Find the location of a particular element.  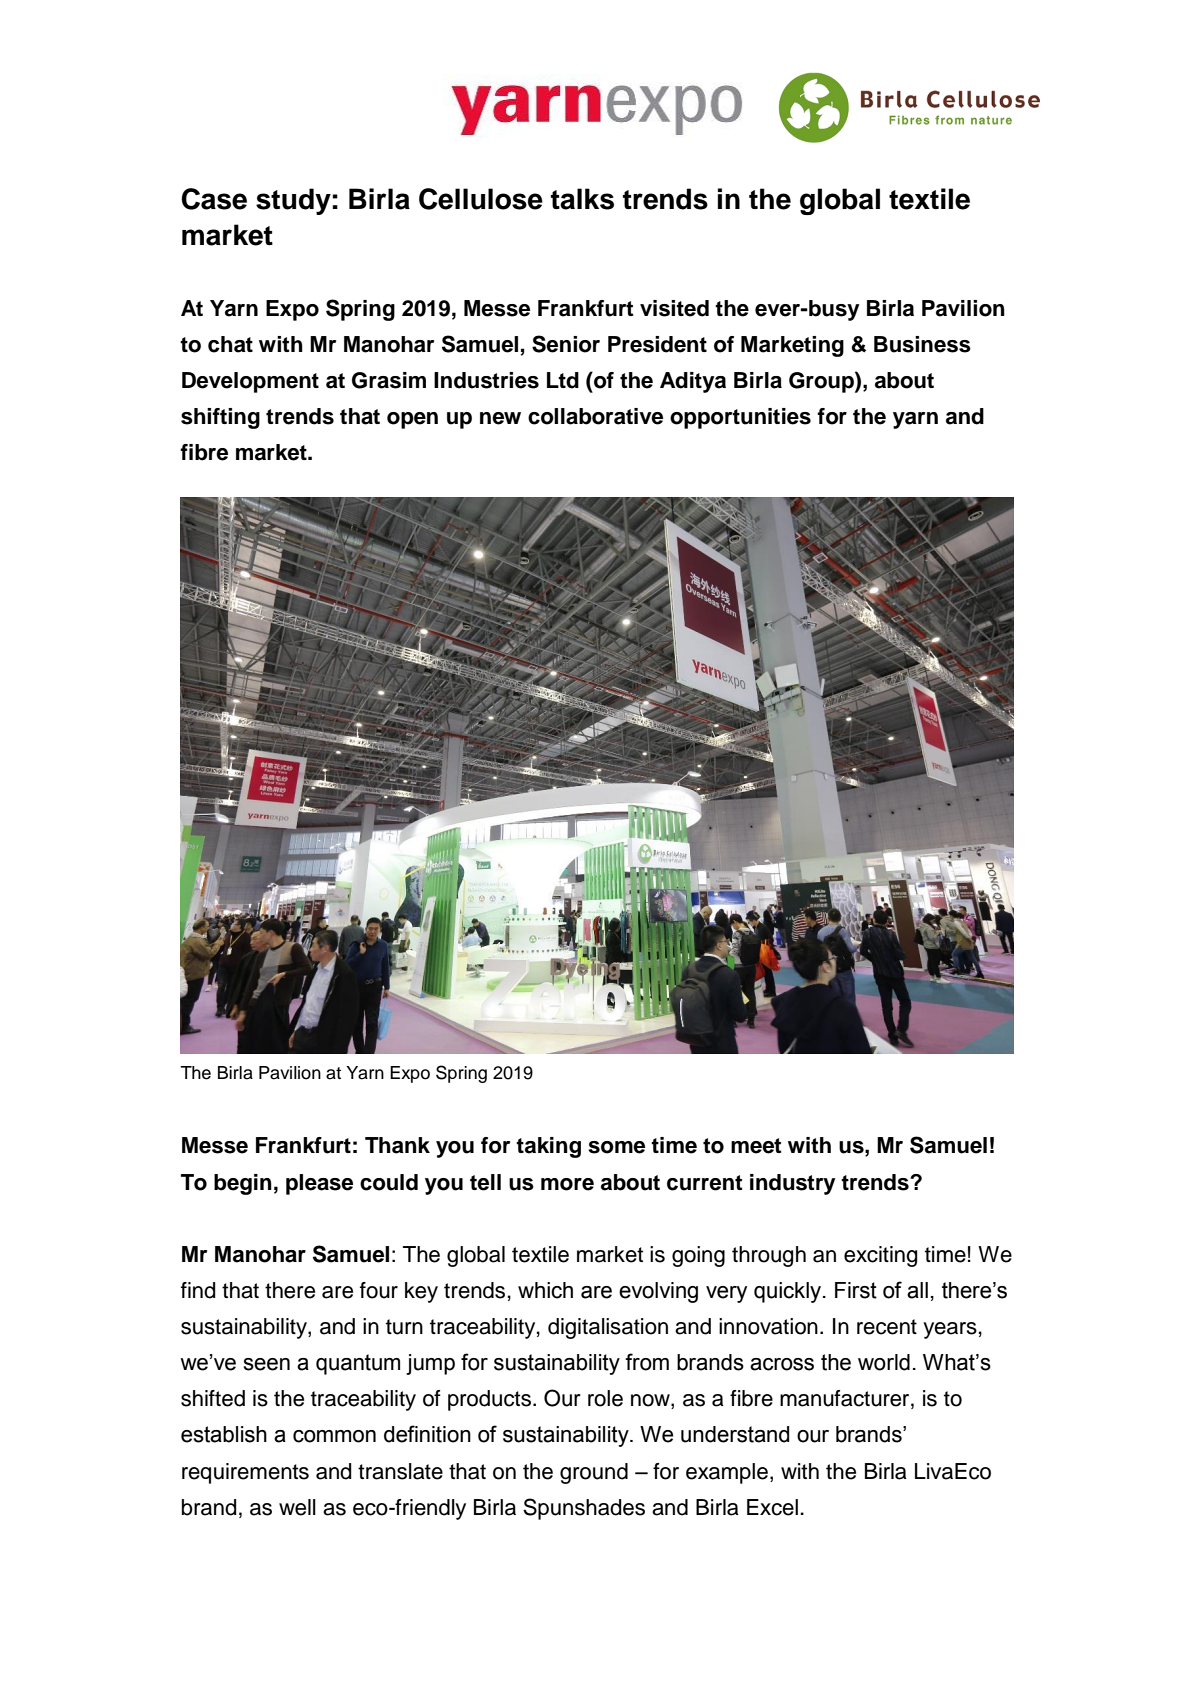

collaborative is located at coordinates (595, 416).
